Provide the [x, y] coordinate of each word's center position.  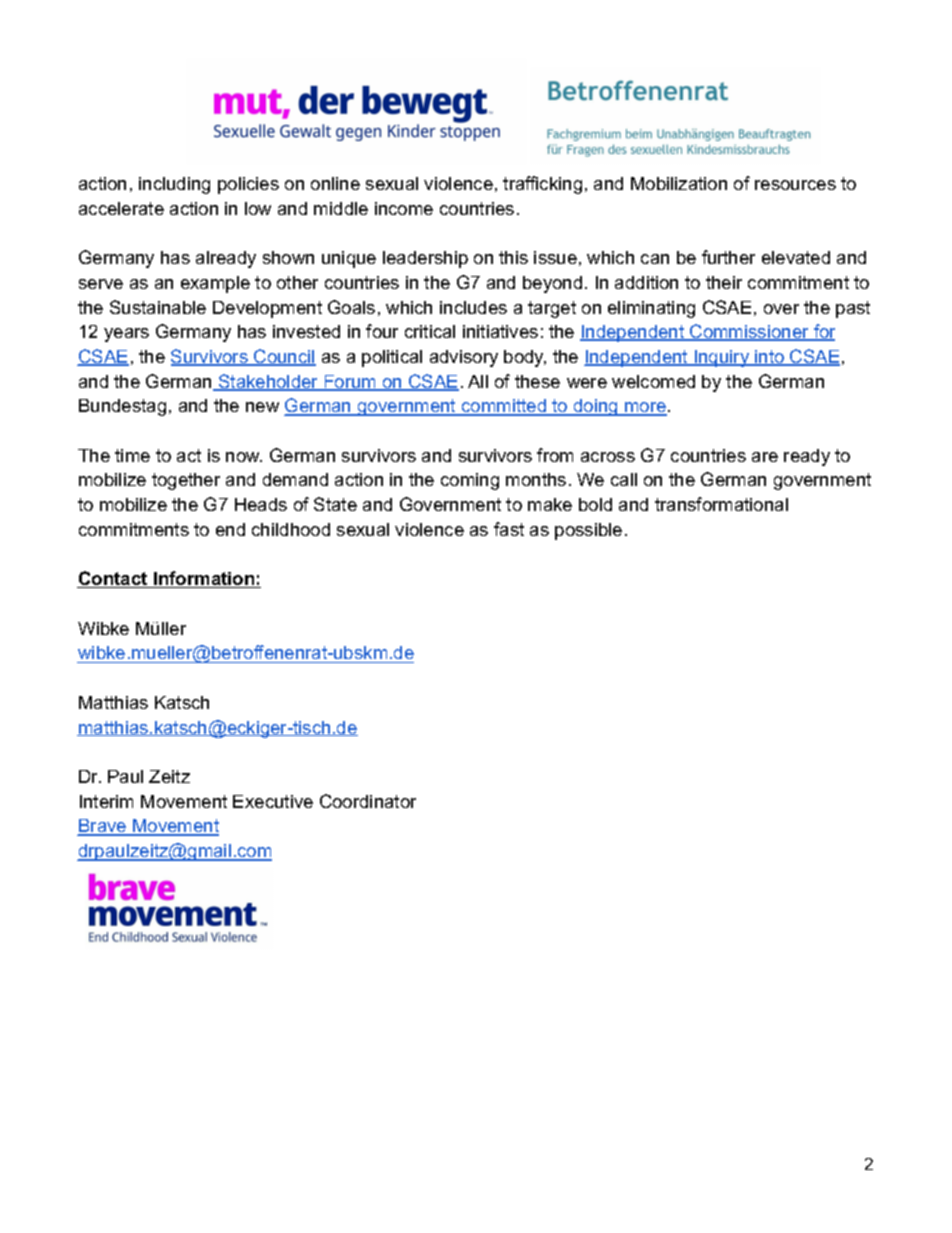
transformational [721, 504]
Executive [273, 801]
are [765, 457]
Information [204, 579]
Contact [113, 579]
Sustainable [158, 307]
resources [795, 185]
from [555, 455]
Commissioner [749, 332]
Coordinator [368, 801]
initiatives [500, 331]
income [404, 208]
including [174, 185]
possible [588, 531]
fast [509, 529]
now [244, 457]
